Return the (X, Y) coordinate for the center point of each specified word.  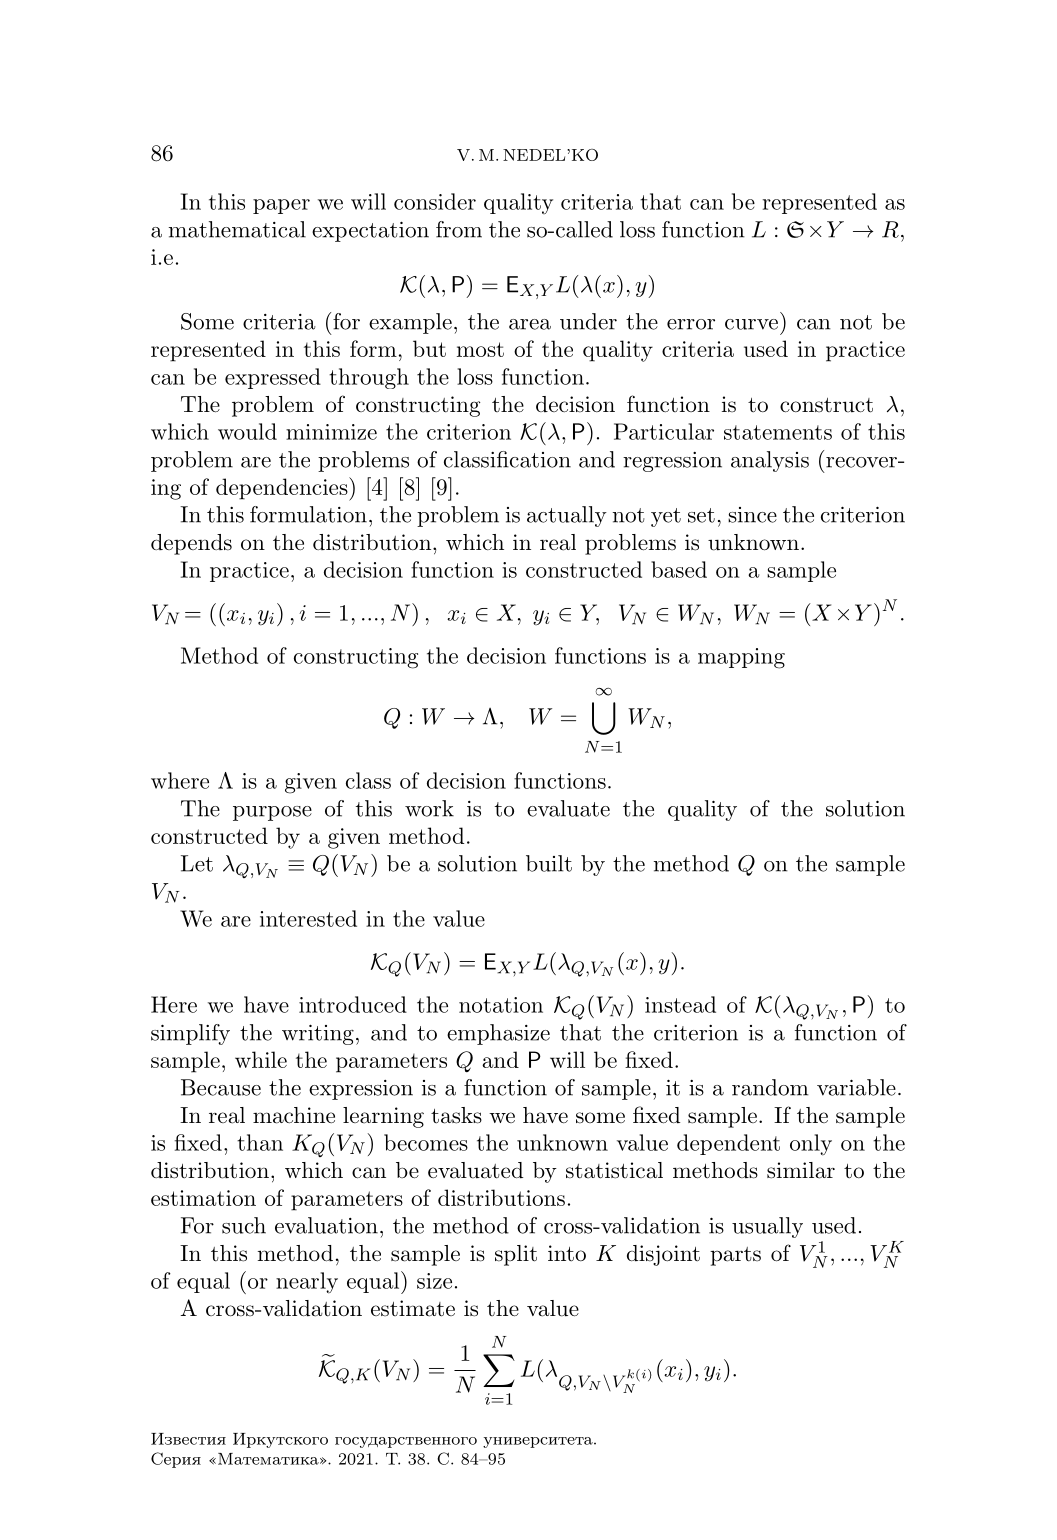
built (549, 863)
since (752, 515)
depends (191, 544)
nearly (307, 1283)
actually (567, 516)
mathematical (237, 229)
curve (751, 324)
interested (308, 918)
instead (680, 1004)
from (459, 229)
